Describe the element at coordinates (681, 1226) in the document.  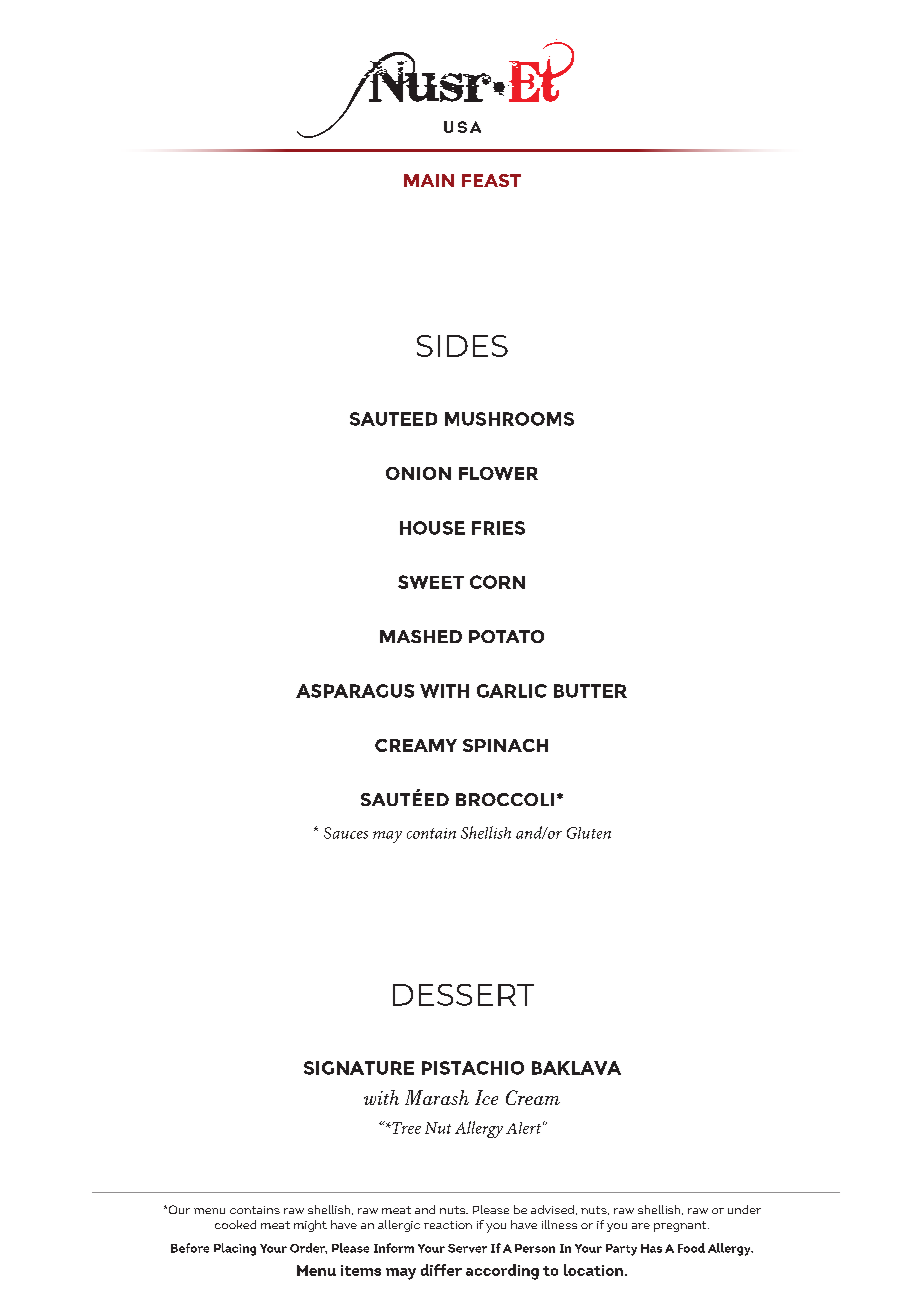
I see `pregnant` at that location.
